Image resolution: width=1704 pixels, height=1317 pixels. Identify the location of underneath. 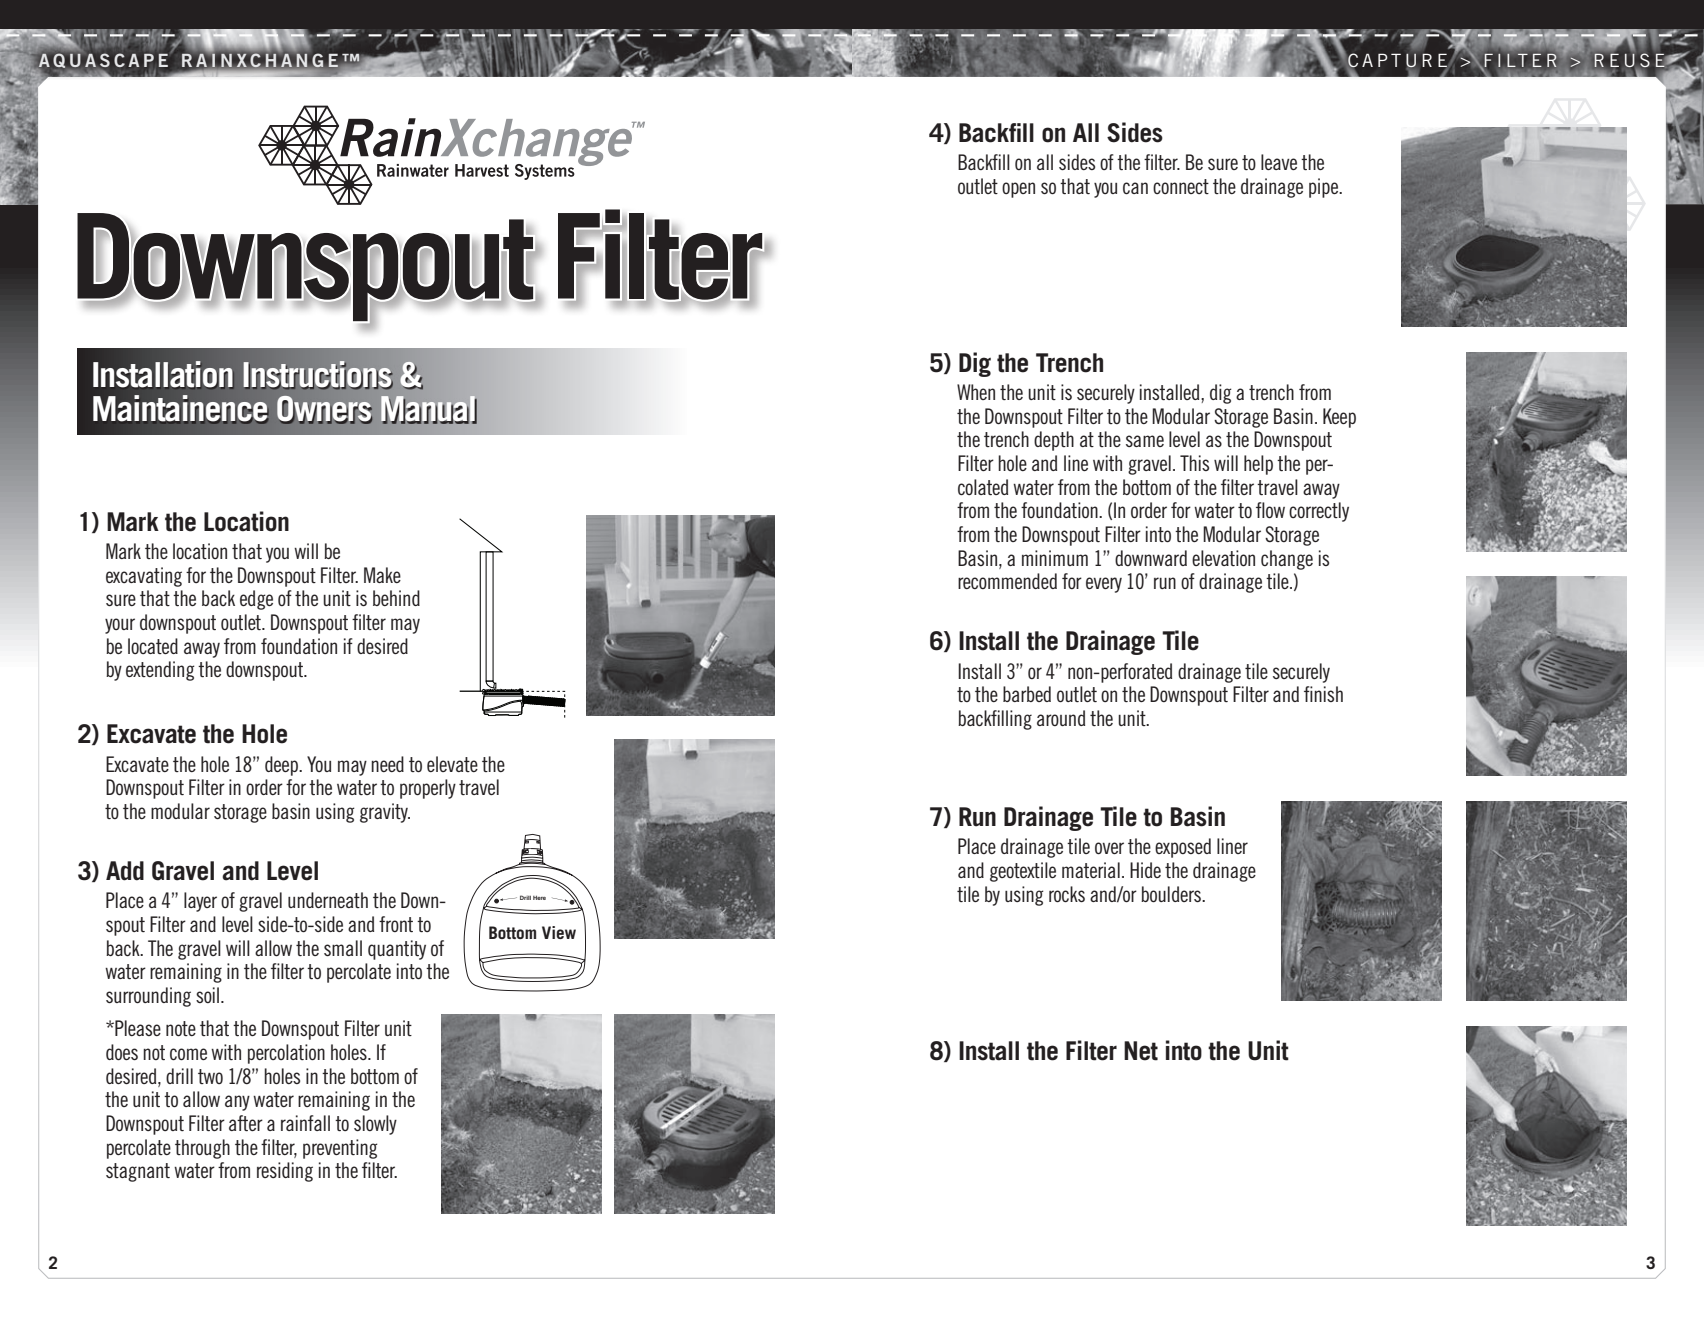
(328, 900).
